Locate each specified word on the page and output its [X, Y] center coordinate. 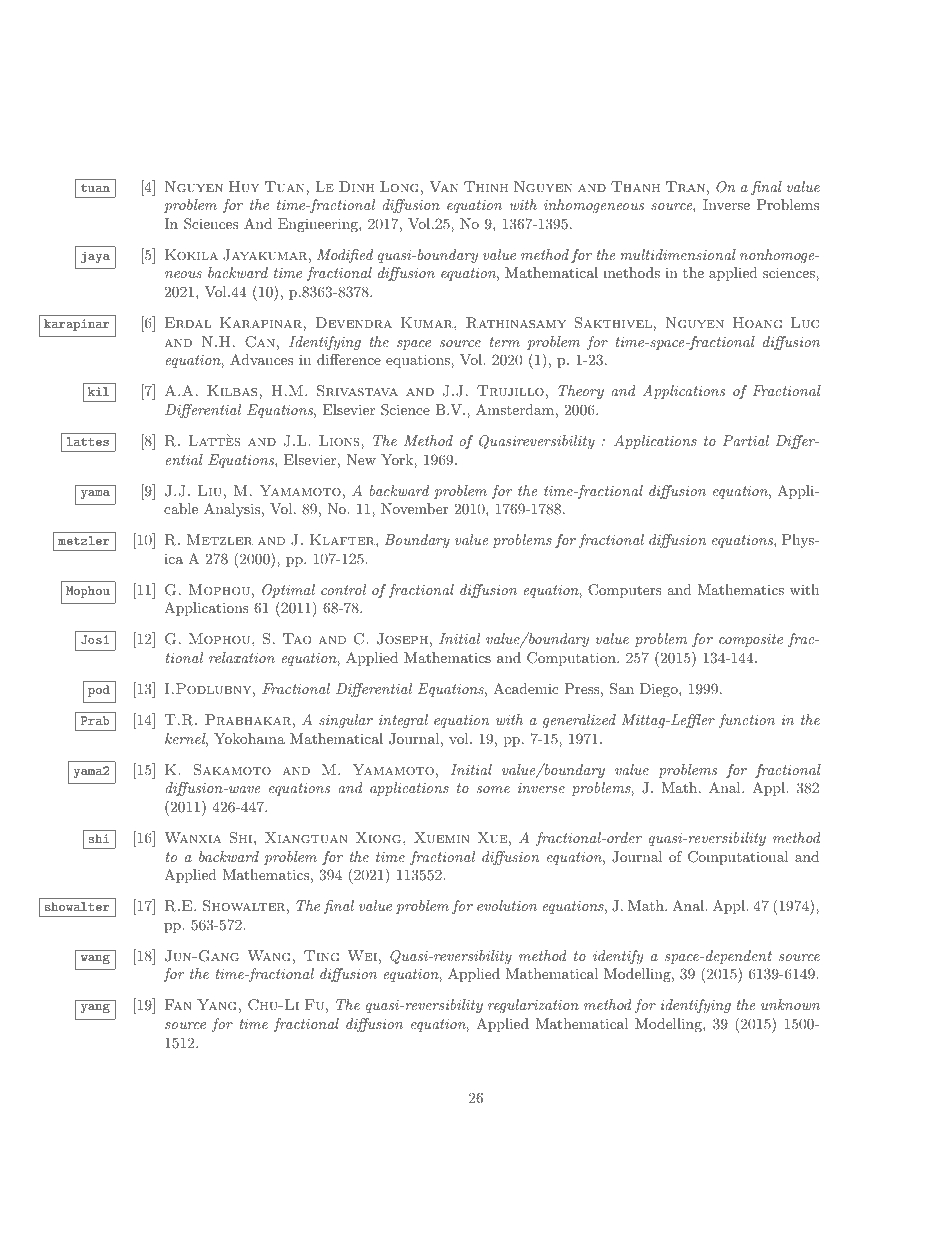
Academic [526, 688]
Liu [210, 490]
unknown [790, 1004]
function [747, 721]
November [414, 508]
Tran [685, 186]
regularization [533, 1006]
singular [346, 721]
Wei [362, 955]
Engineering [319, 225]
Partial [745, 440]
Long [399, 186]
